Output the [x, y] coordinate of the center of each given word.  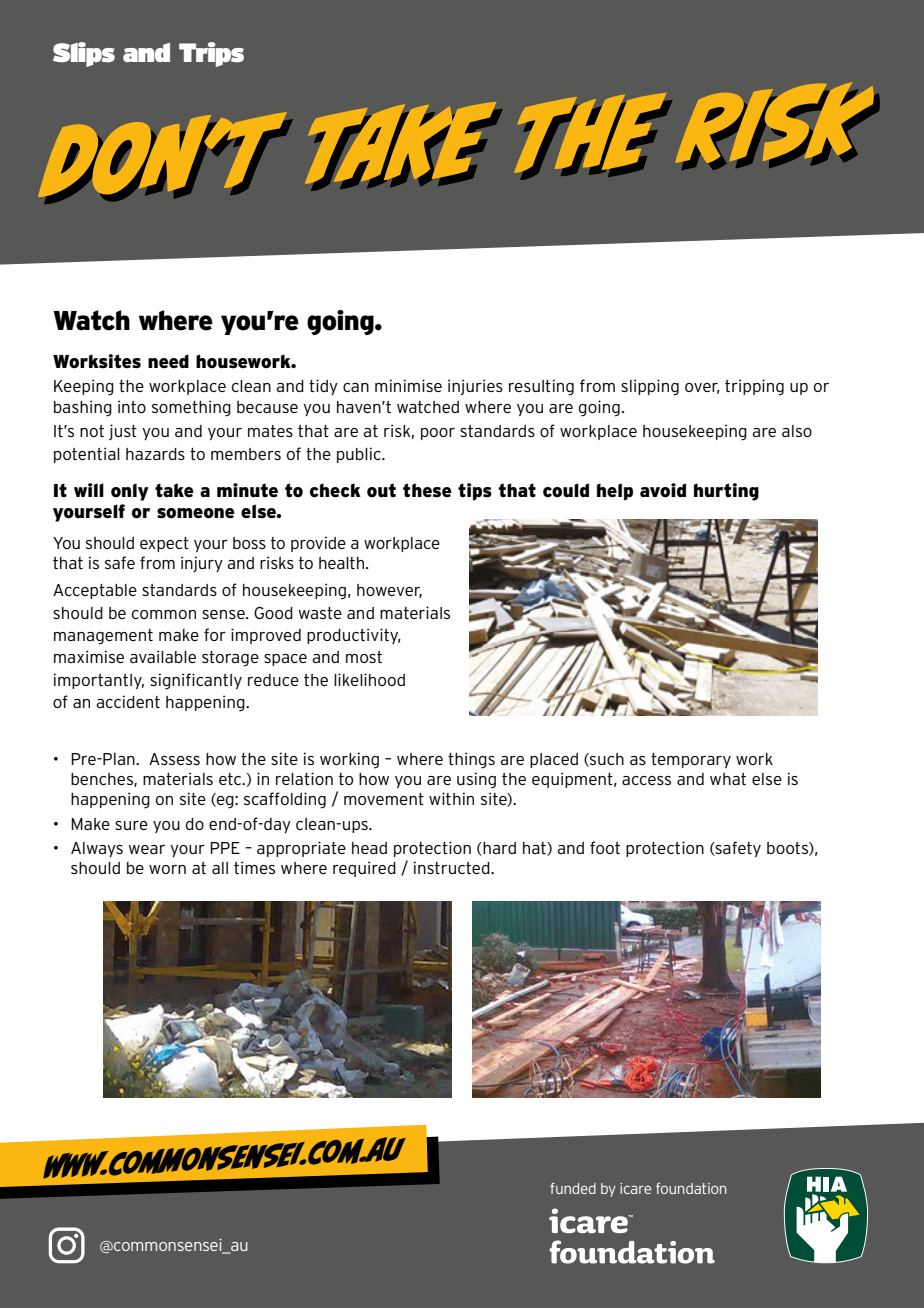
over [702, 388]
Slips [84, 54]
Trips [211, 54]
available [163, 656]
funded [573, 1188]
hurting [726, 492]
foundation [691, 1188]
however [389, 591]
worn [167, 869]
